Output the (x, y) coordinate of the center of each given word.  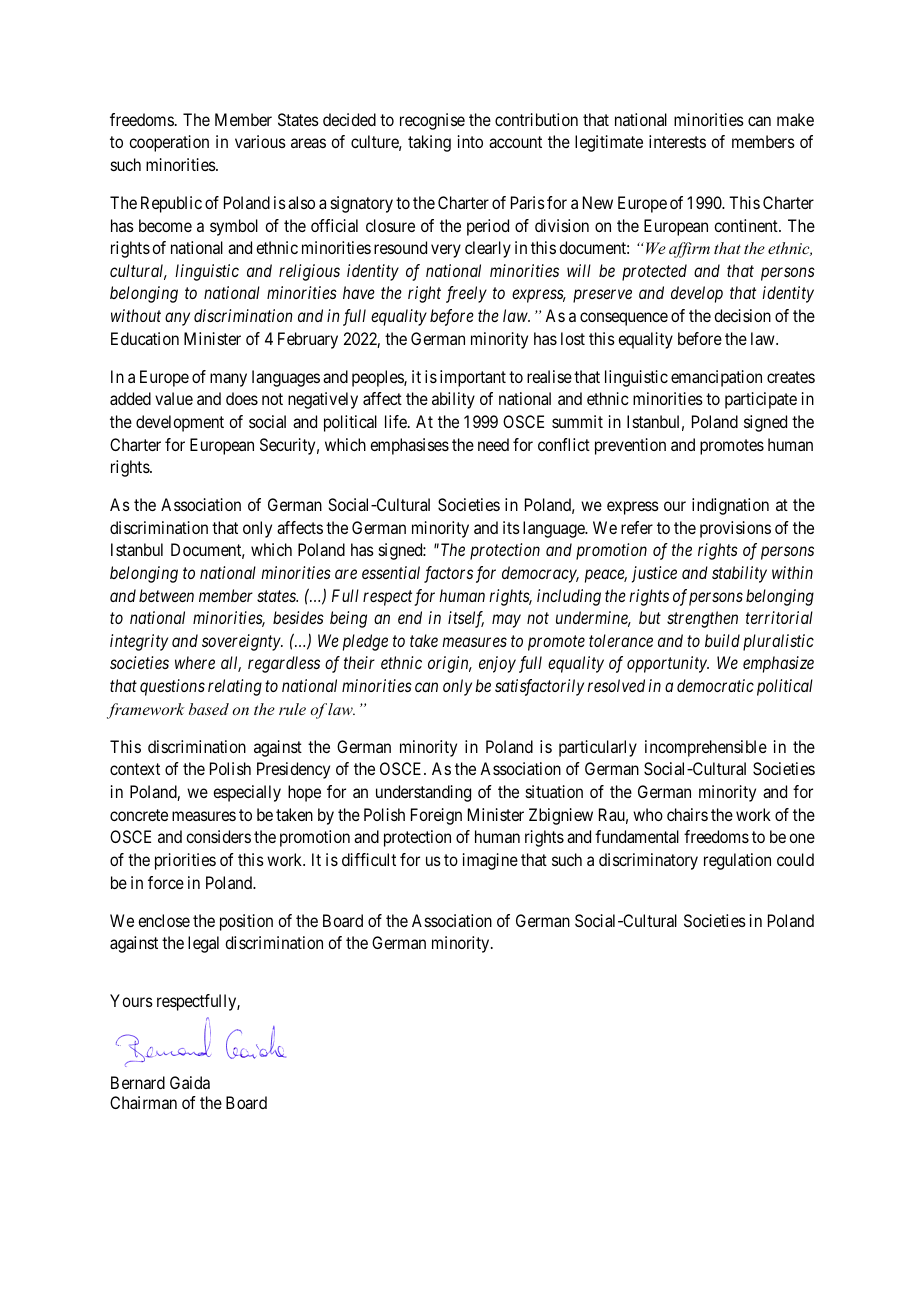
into (470, 141)
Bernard (138, 1082)
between (166, 595)
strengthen (702, 619)
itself (466, 619)
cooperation (169, 143)
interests (677, 141)
